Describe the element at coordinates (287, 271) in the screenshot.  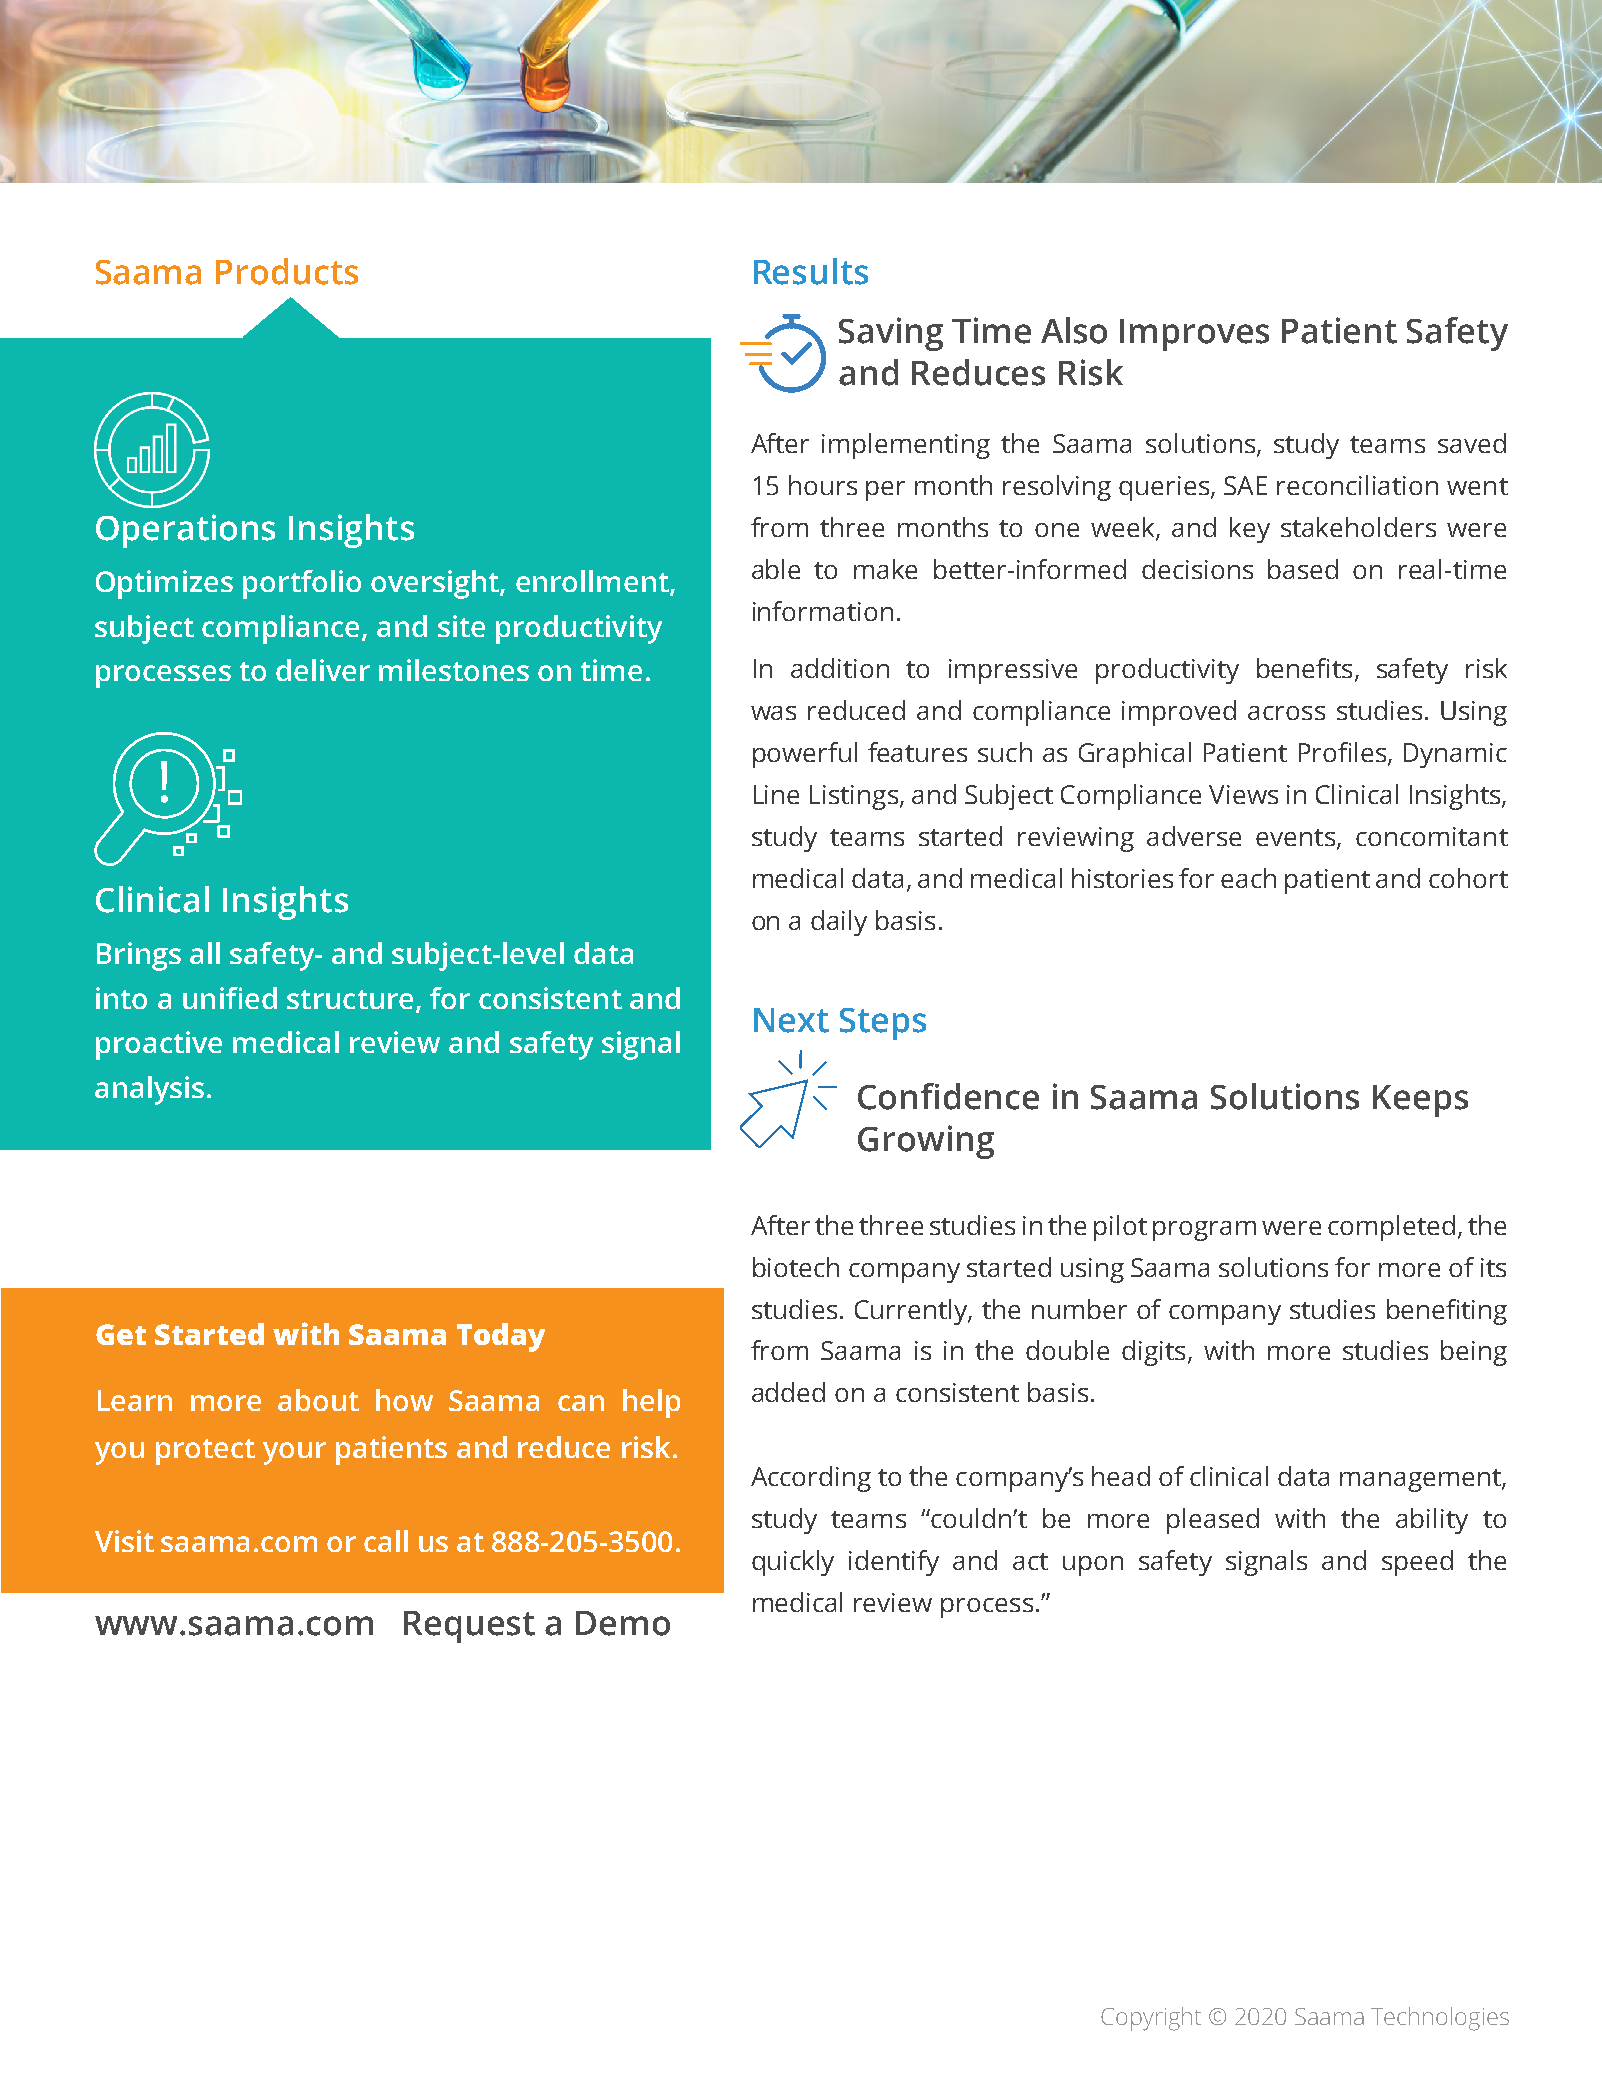
I see `Products` at that location.
